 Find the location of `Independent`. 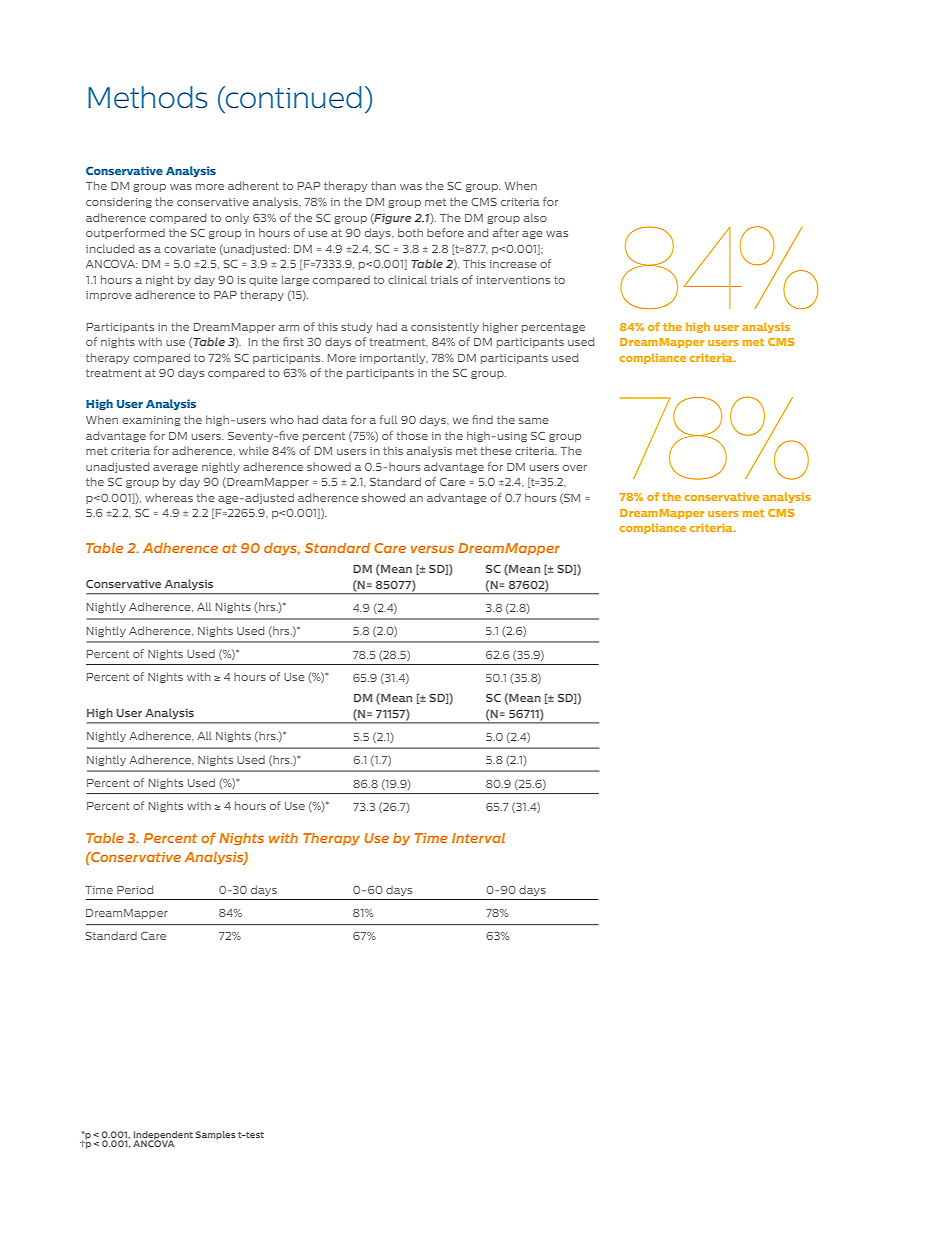

Independent is located at coordinates (163, 1136).
